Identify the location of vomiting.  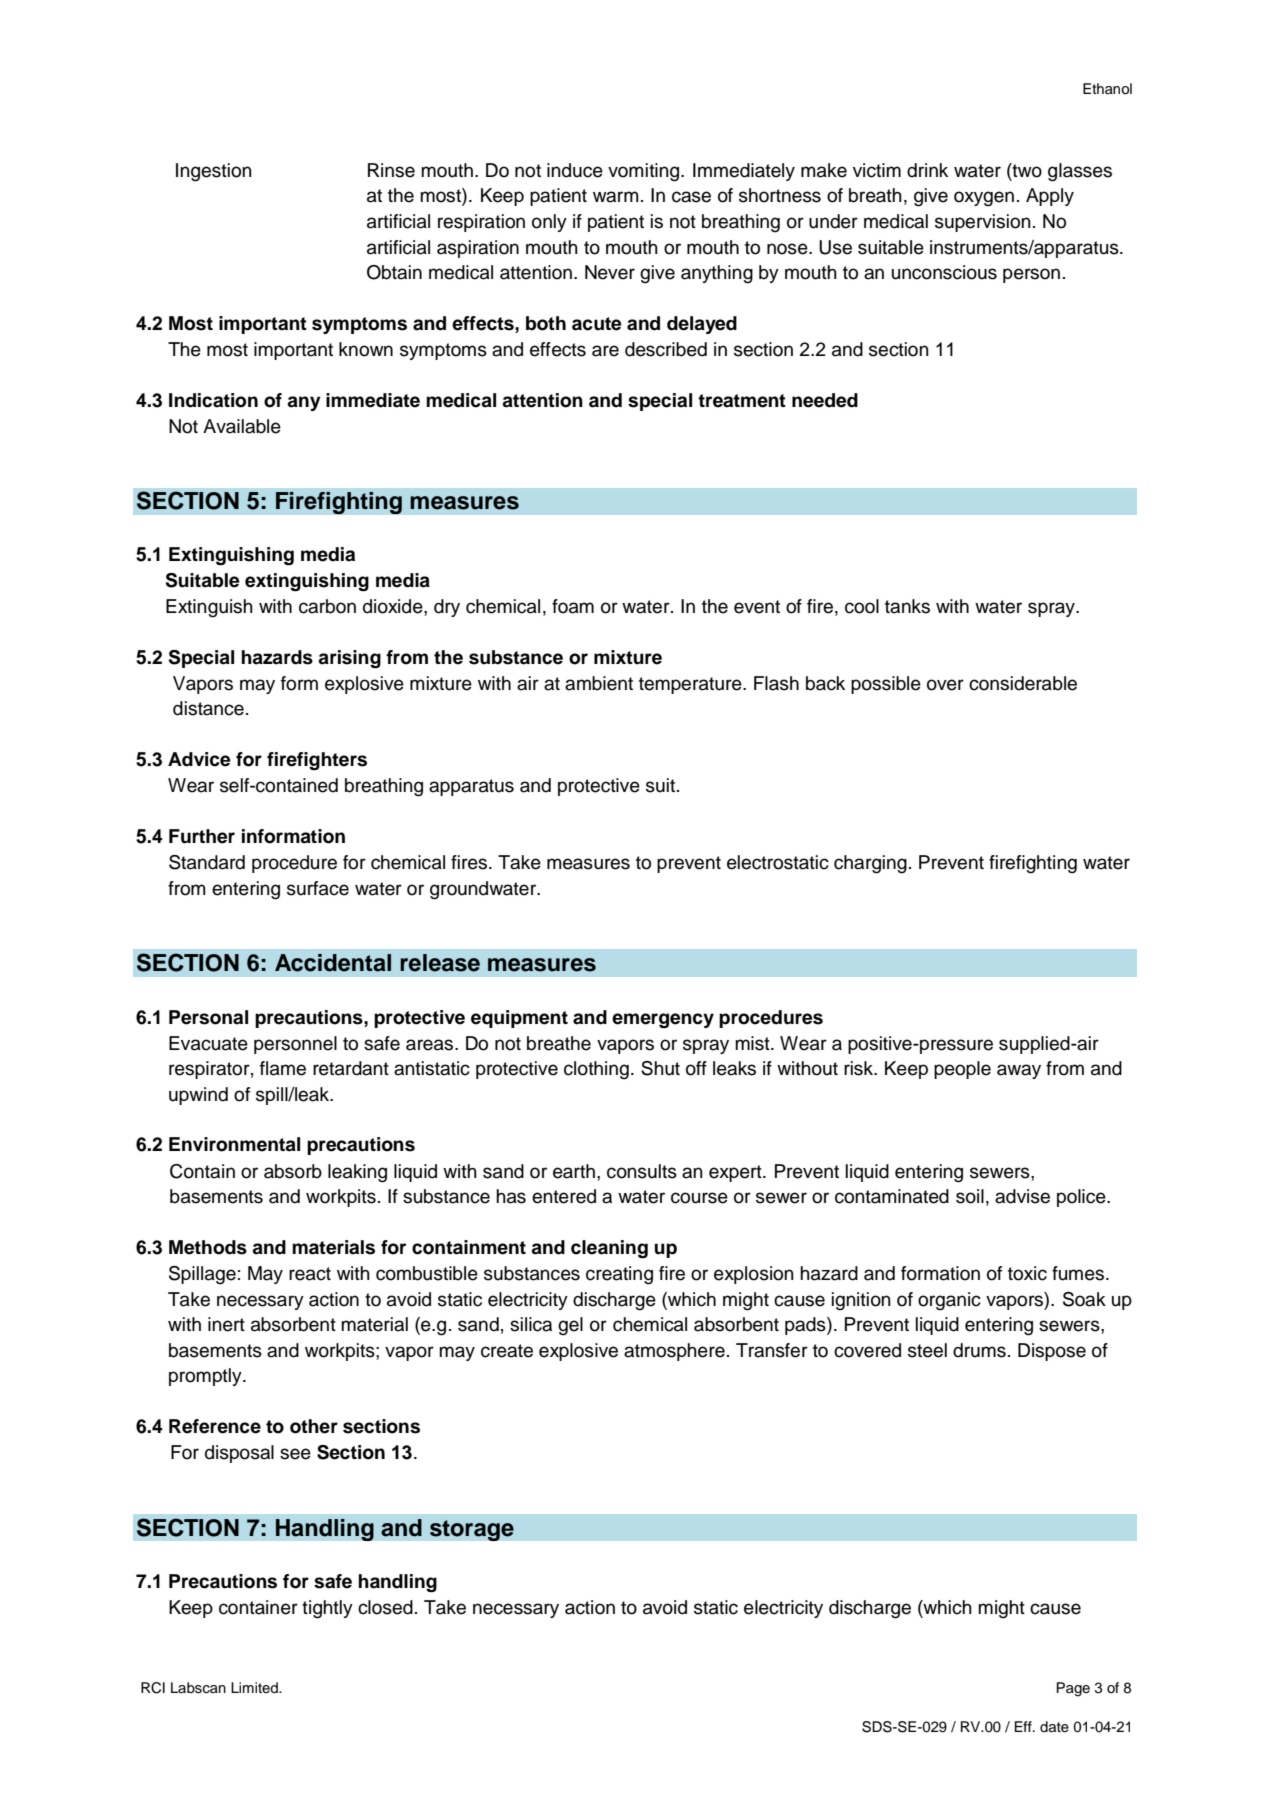
(645, 172).
